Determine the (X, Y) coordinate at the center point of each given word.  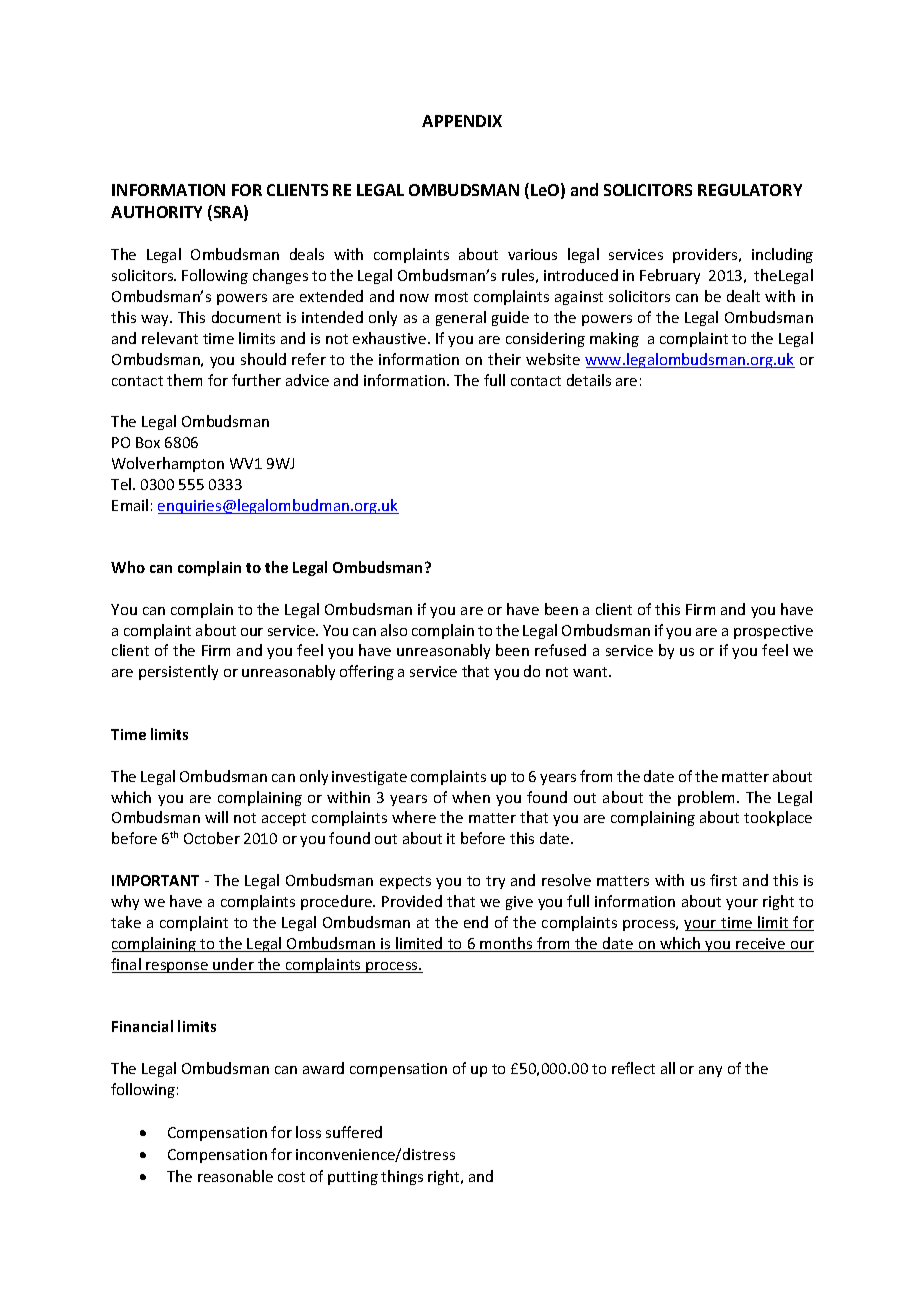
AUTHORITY (156, 212)
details (589, 380)
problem (708, 798)
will (216, 817)
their (504, 359)
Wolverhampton (168, 464)
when (471, 797)
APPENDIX (462, 121)
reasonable (235, 1176)
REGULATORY (750, 190)
